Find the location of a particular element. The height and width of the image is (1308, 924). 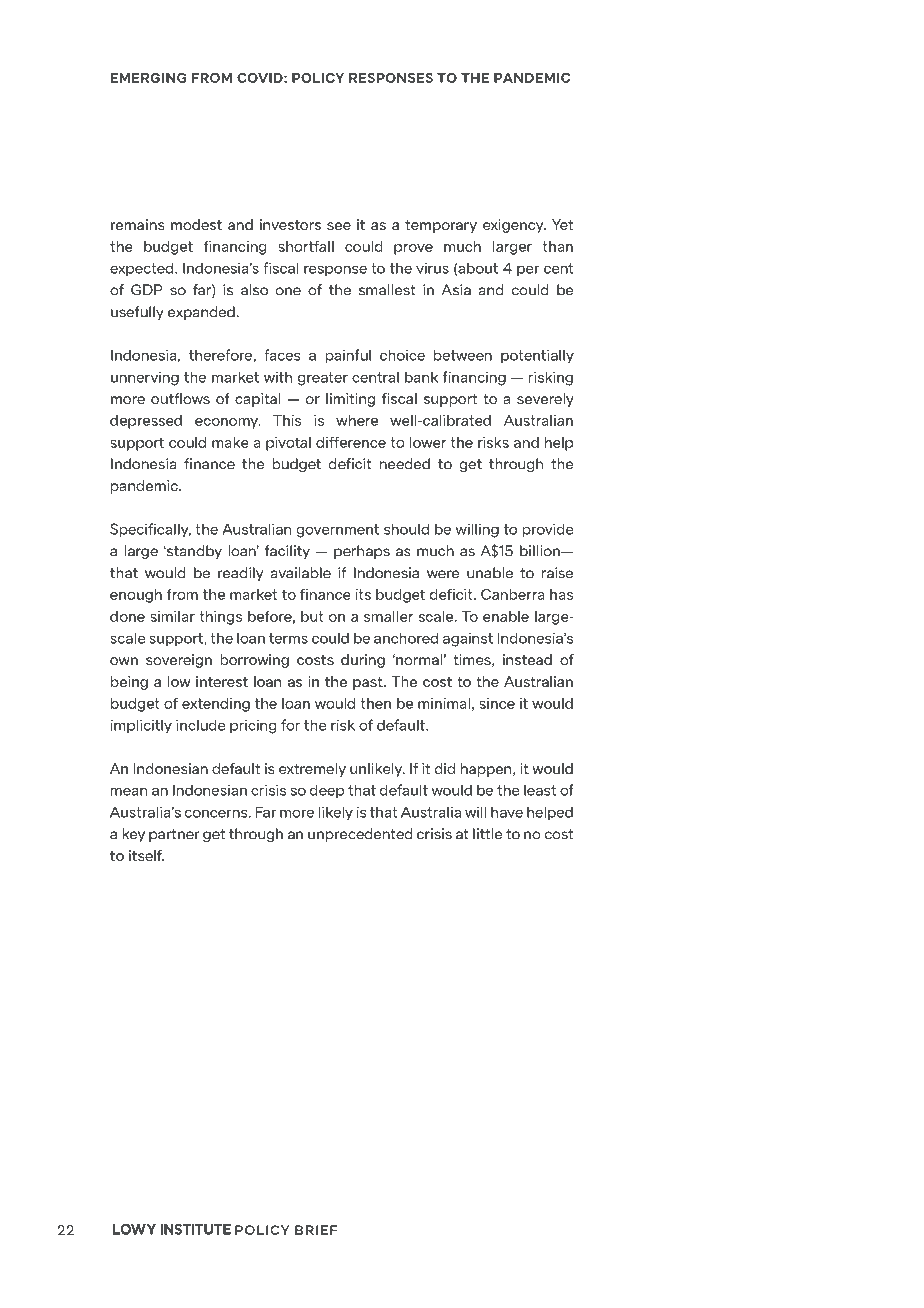

see is located at coordinates (339, 226).
